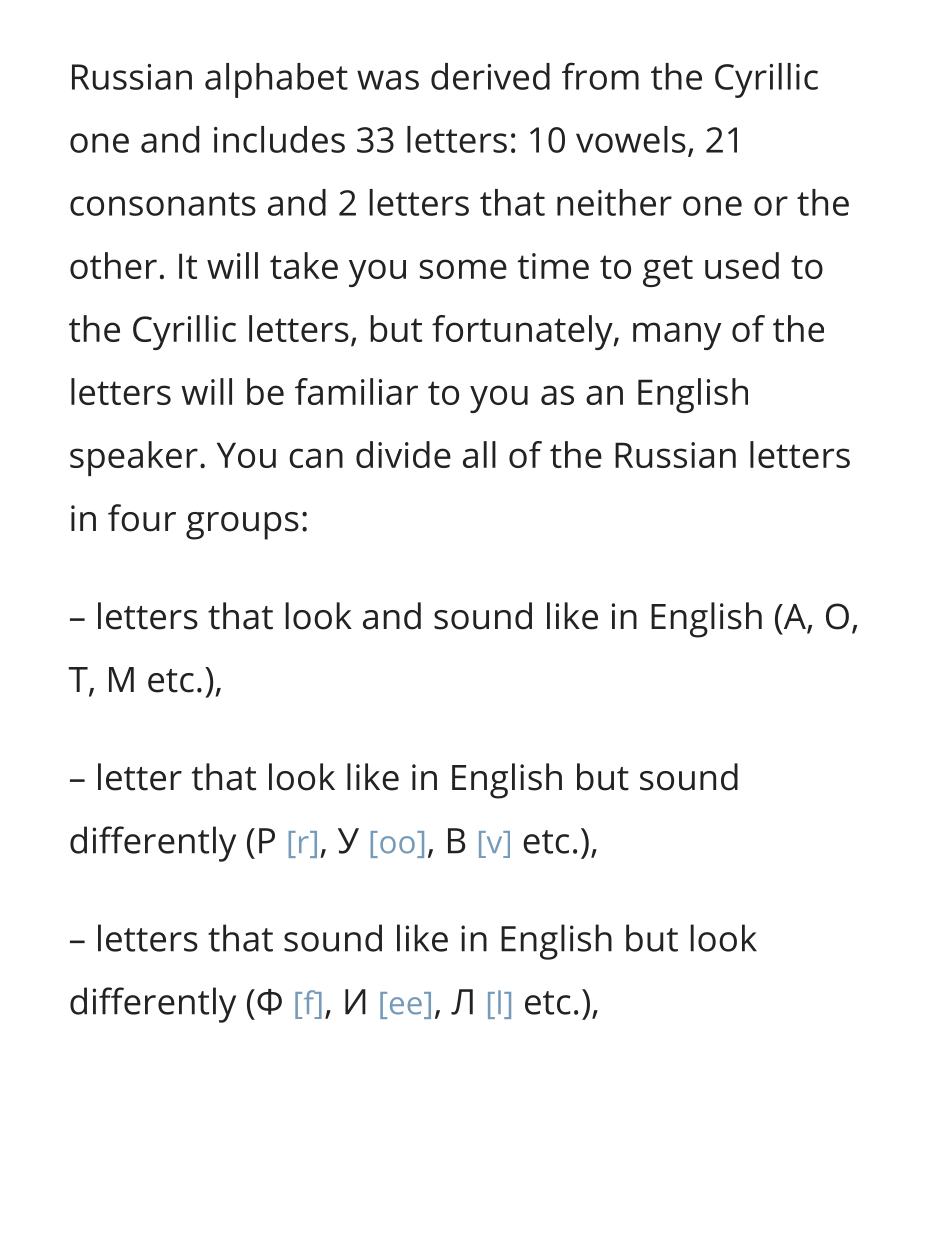 The width and height of the screenshot is (952, 1233). I want to click on get, so click(668, 271).
